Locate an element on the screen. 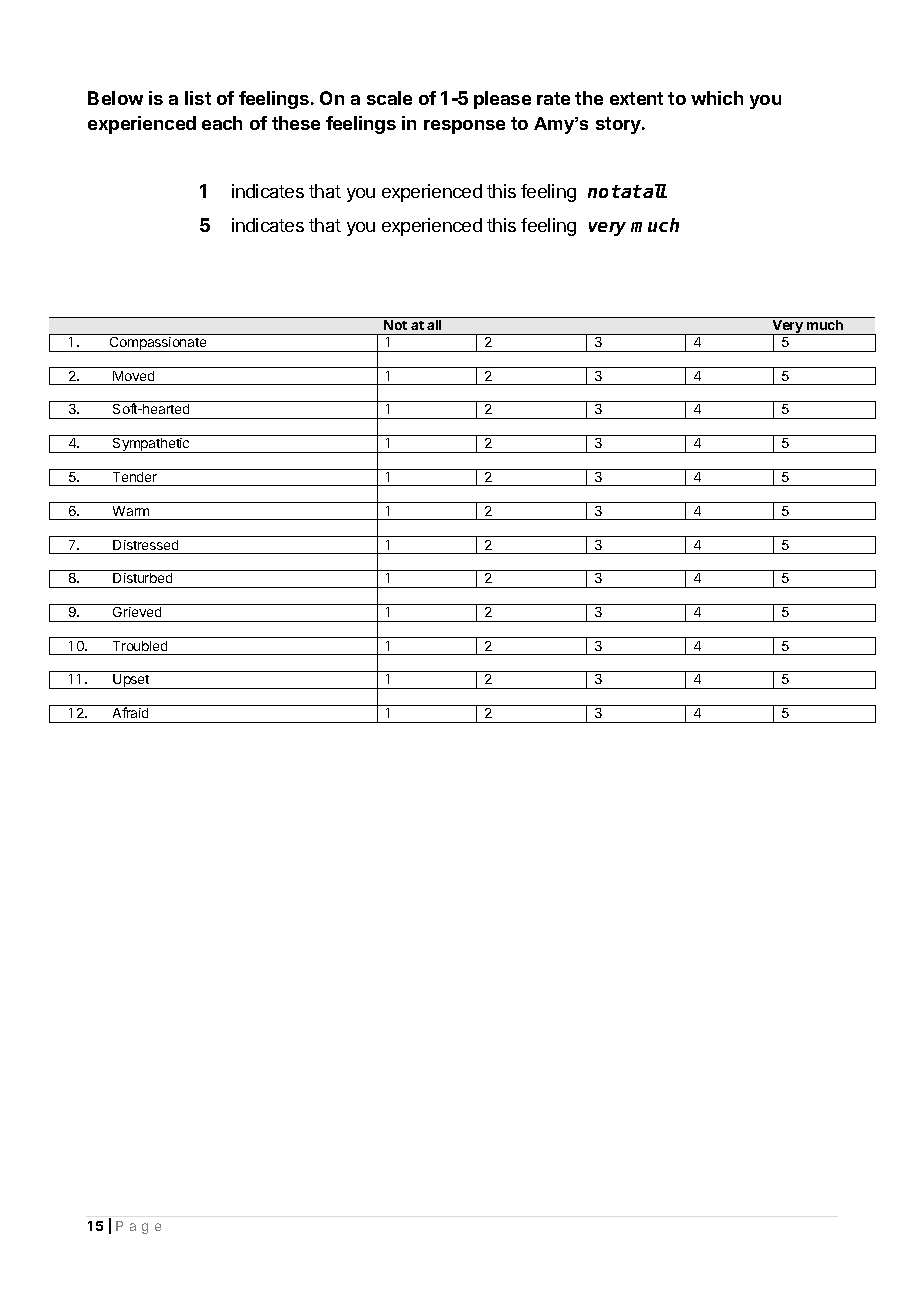  extent is located at coordinates (636, 98).
